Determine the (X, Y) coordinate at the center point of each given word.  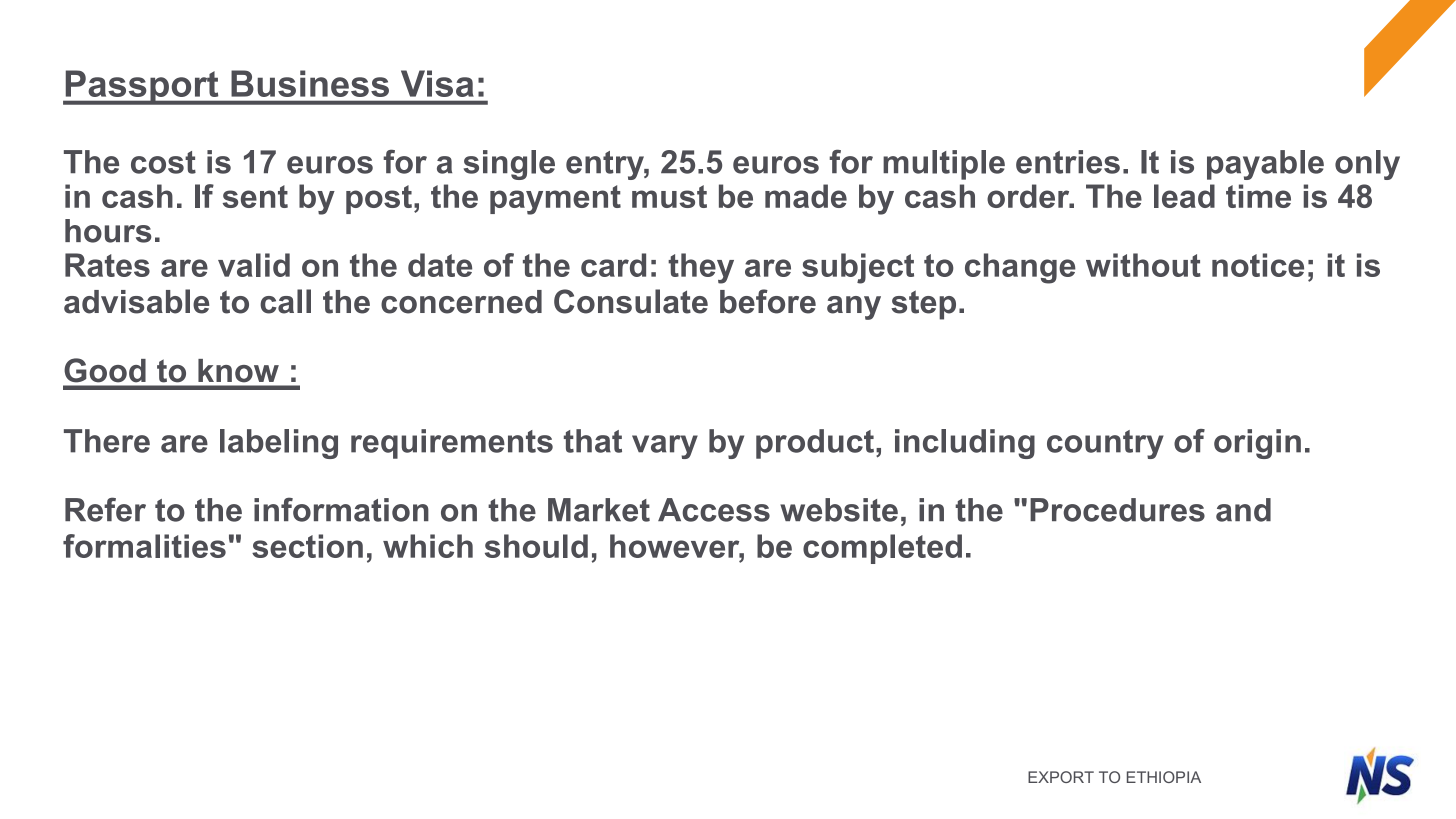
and (1243, 510)
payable (1265, 165)
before (768, 301)
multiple (944, 165)
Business (310, 83)
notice (1258, 265)
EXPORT (1061, 777)
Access (714, 510)
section (307, 546)
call (285, 301)
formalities (144, 546)
